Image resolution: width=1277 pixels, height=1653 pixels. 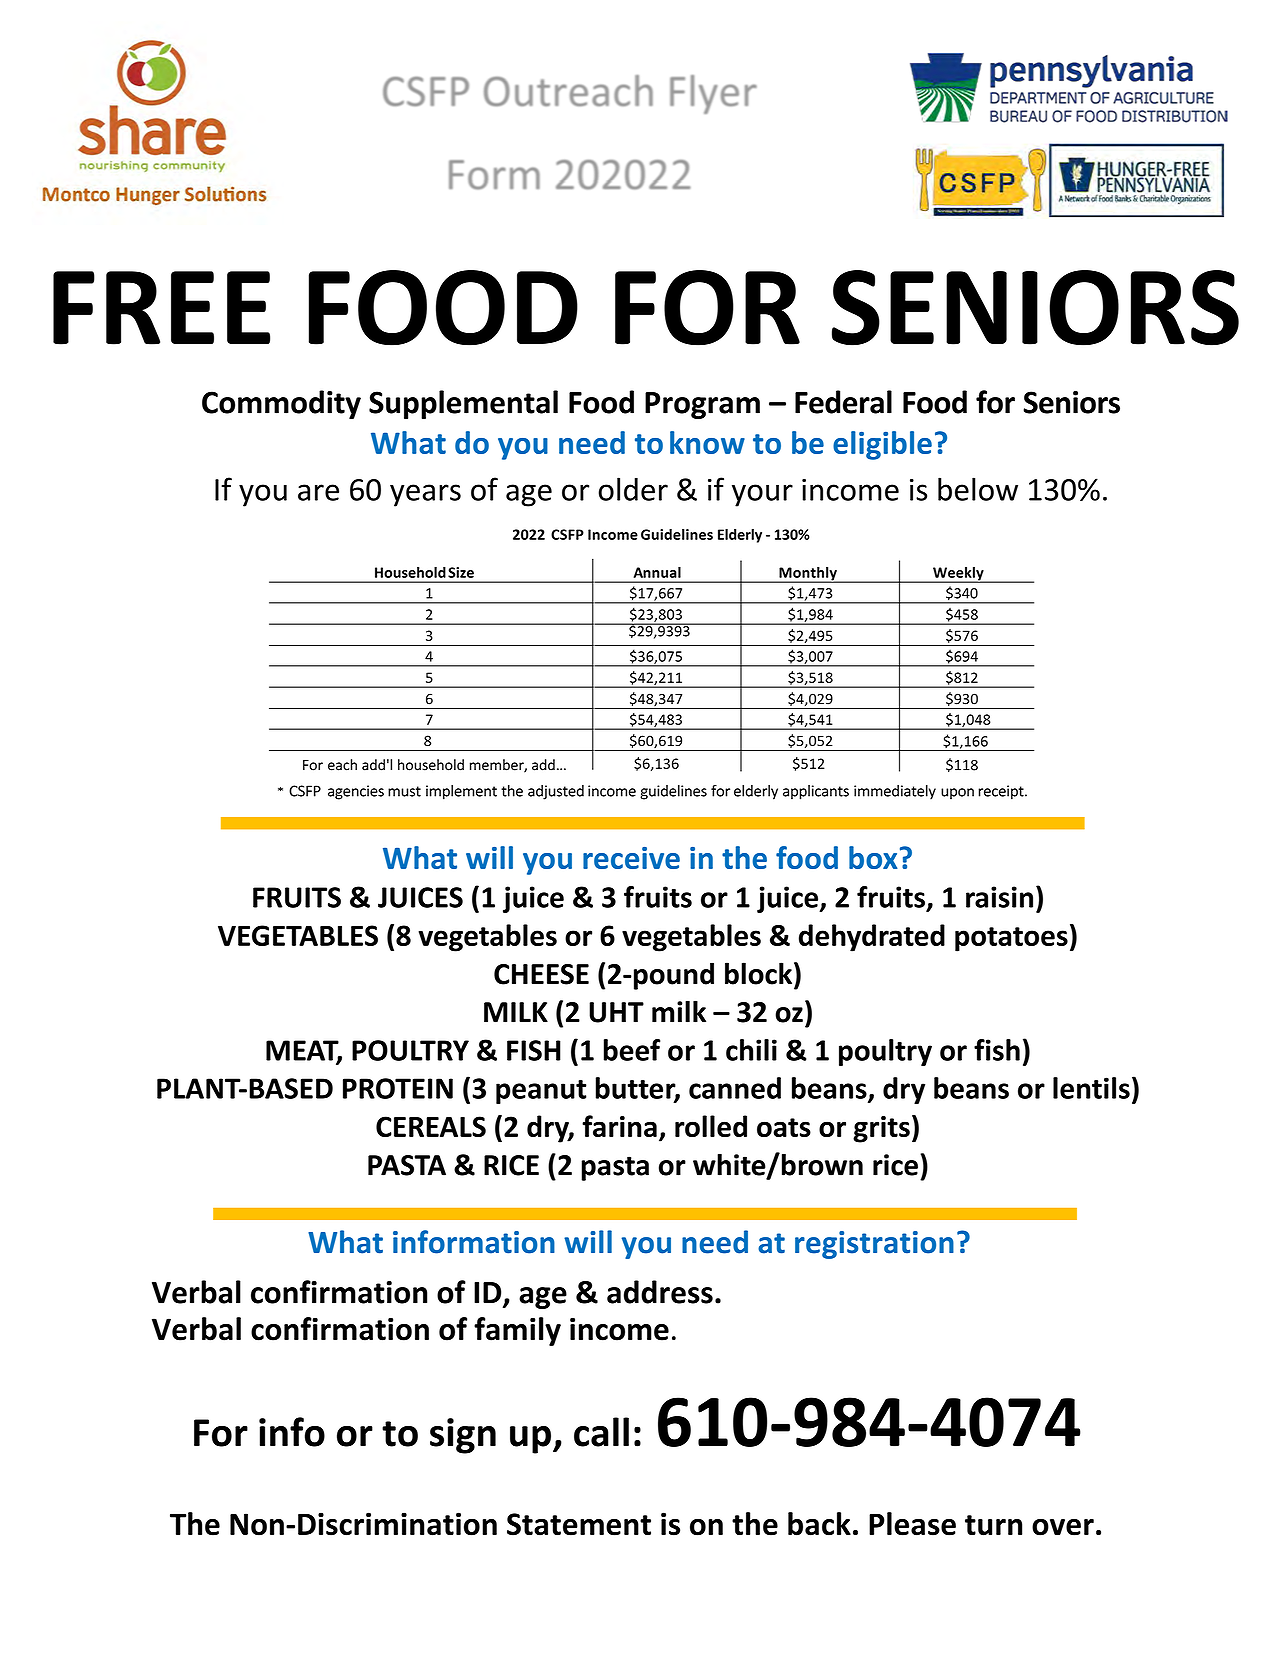 What do you see at coordinates (356, 792) in the document?
I see `agencies` at bounding box center [356, 792].
